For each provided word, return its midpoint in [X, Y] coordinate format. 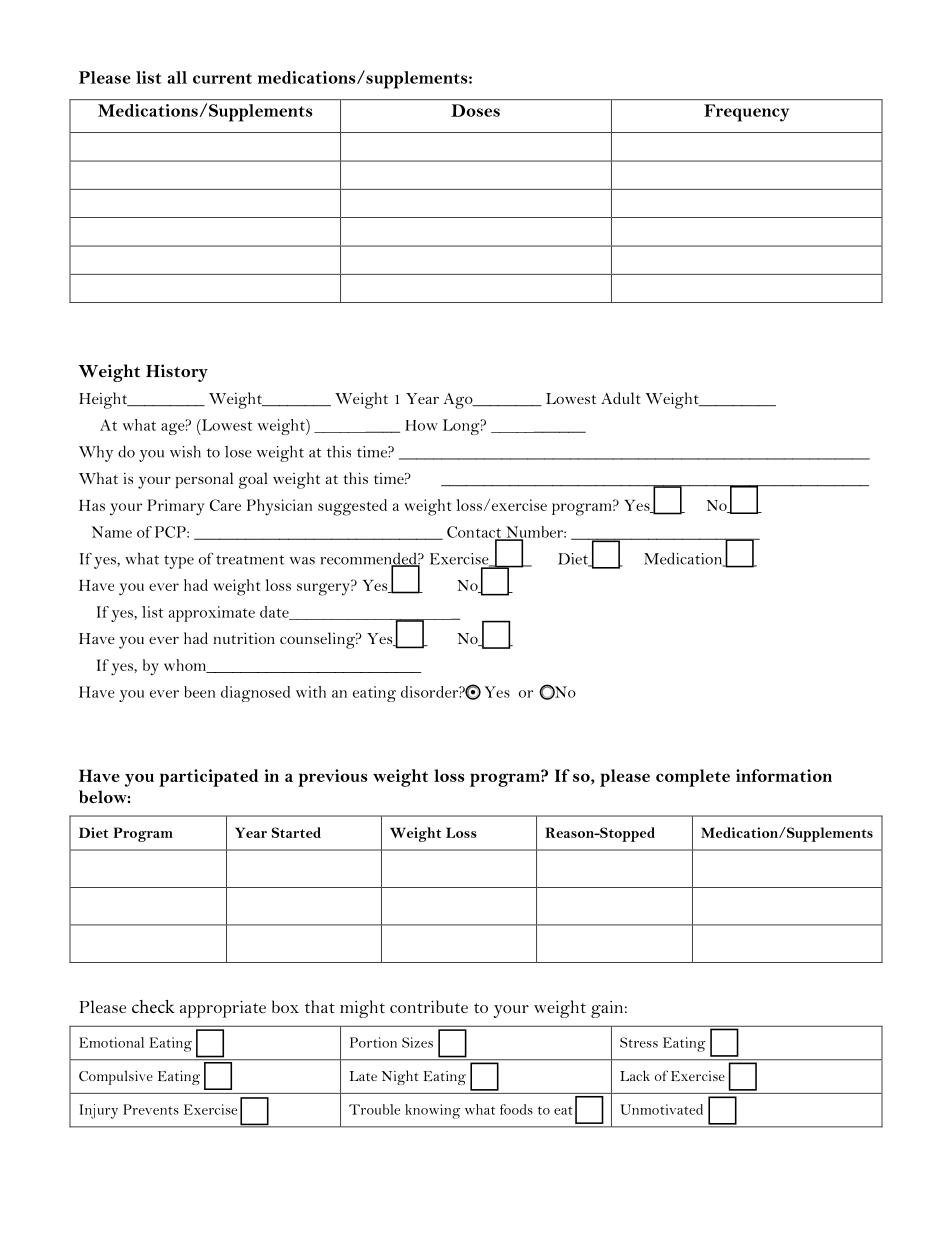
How [421, 425]
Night [400, 1077]
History [177, 373]
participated [208, 778]
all [177, 77]
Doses [475, 110]
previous [333, 778]
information [784, 775]
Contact [475, 533]
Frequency [746, 113]
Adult [621, 398]
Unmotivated [661, 1109]
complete [693, 778]
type [179, 562]
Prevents [151, 1109]
